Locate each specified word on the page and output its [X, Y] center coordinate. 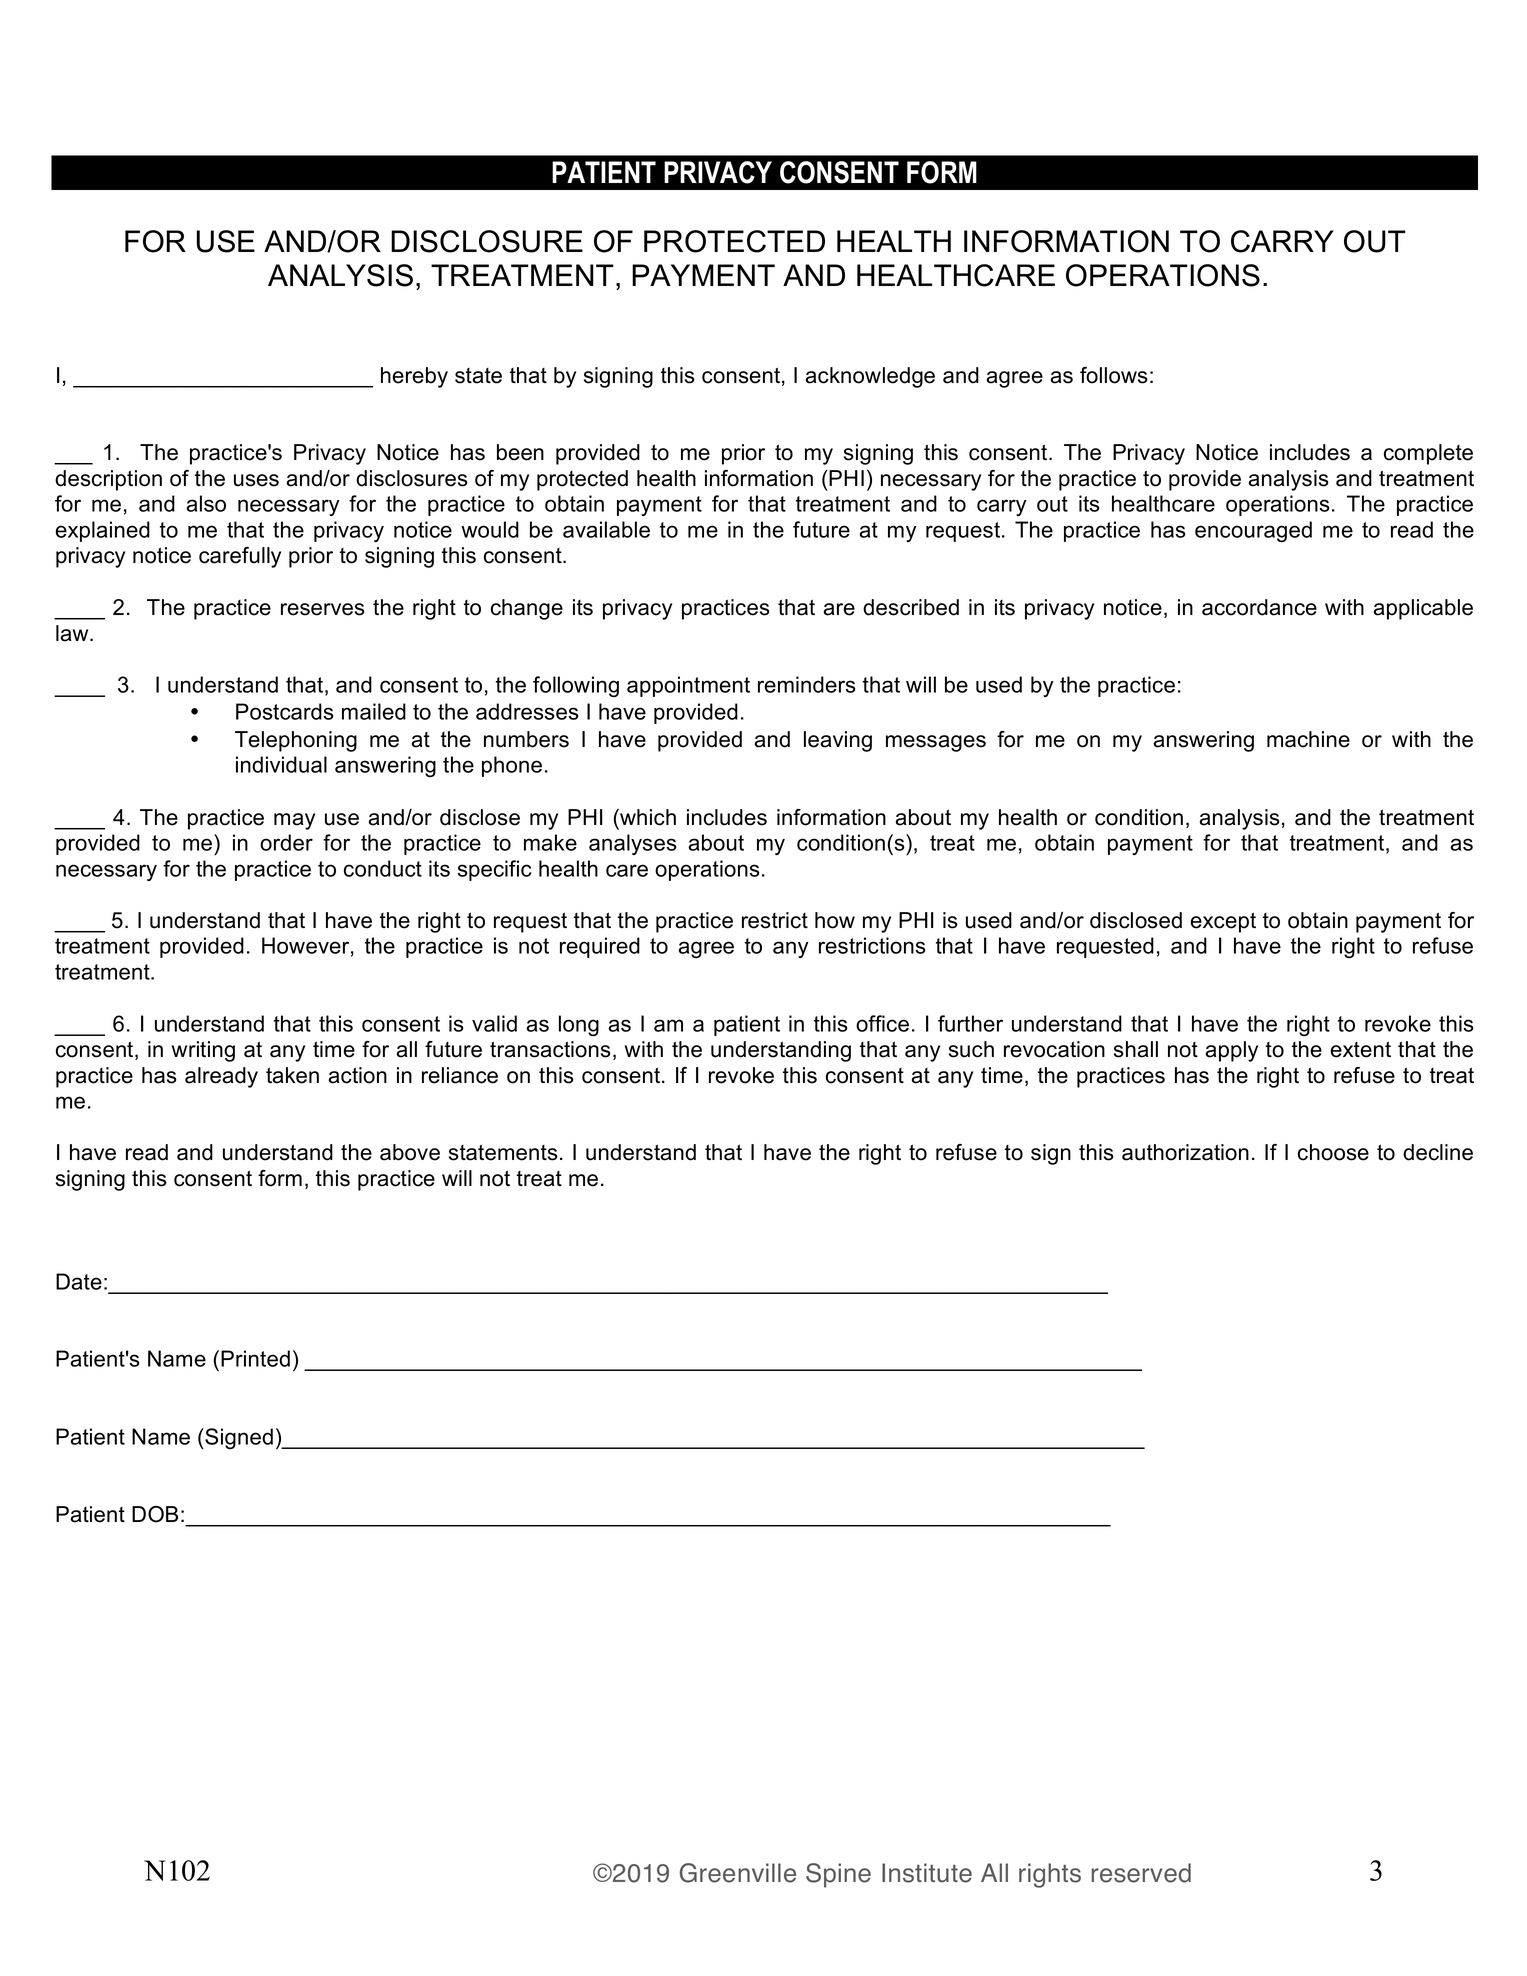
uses [256, 480]
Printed [255, 1358]
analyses [633, 844]
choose [1333, 1152]
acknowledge [870, 377]
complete [1428, 454]
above [410, 1152]
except [1223, 922]
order [286, 842]
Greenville [738, 1873]
